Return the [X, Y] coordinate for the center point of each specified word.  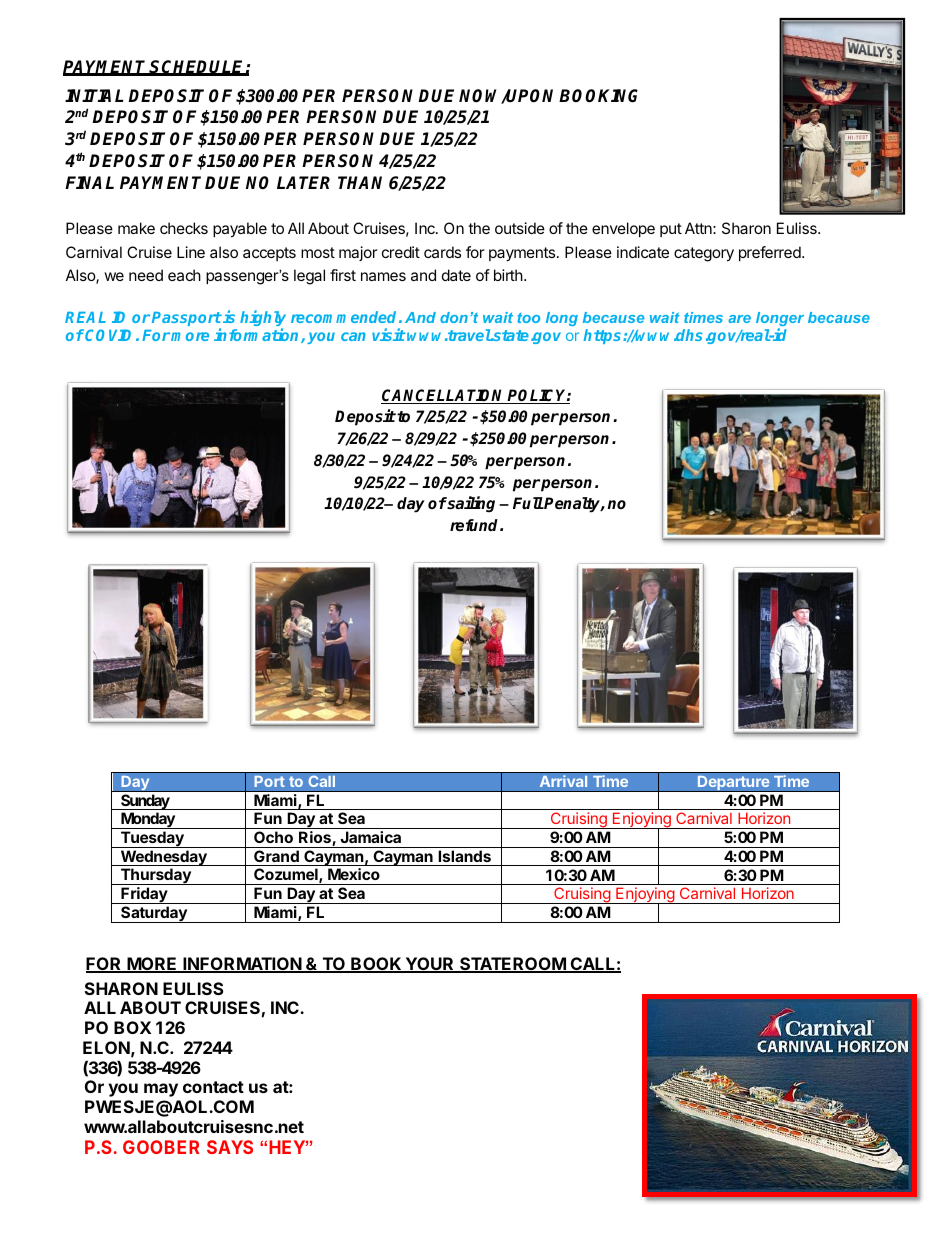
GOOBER [161, 1147]
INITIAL [94, 95]
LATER [303, 182]
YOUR [430, 965]
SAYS [230, 1147]
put [671, 230]
